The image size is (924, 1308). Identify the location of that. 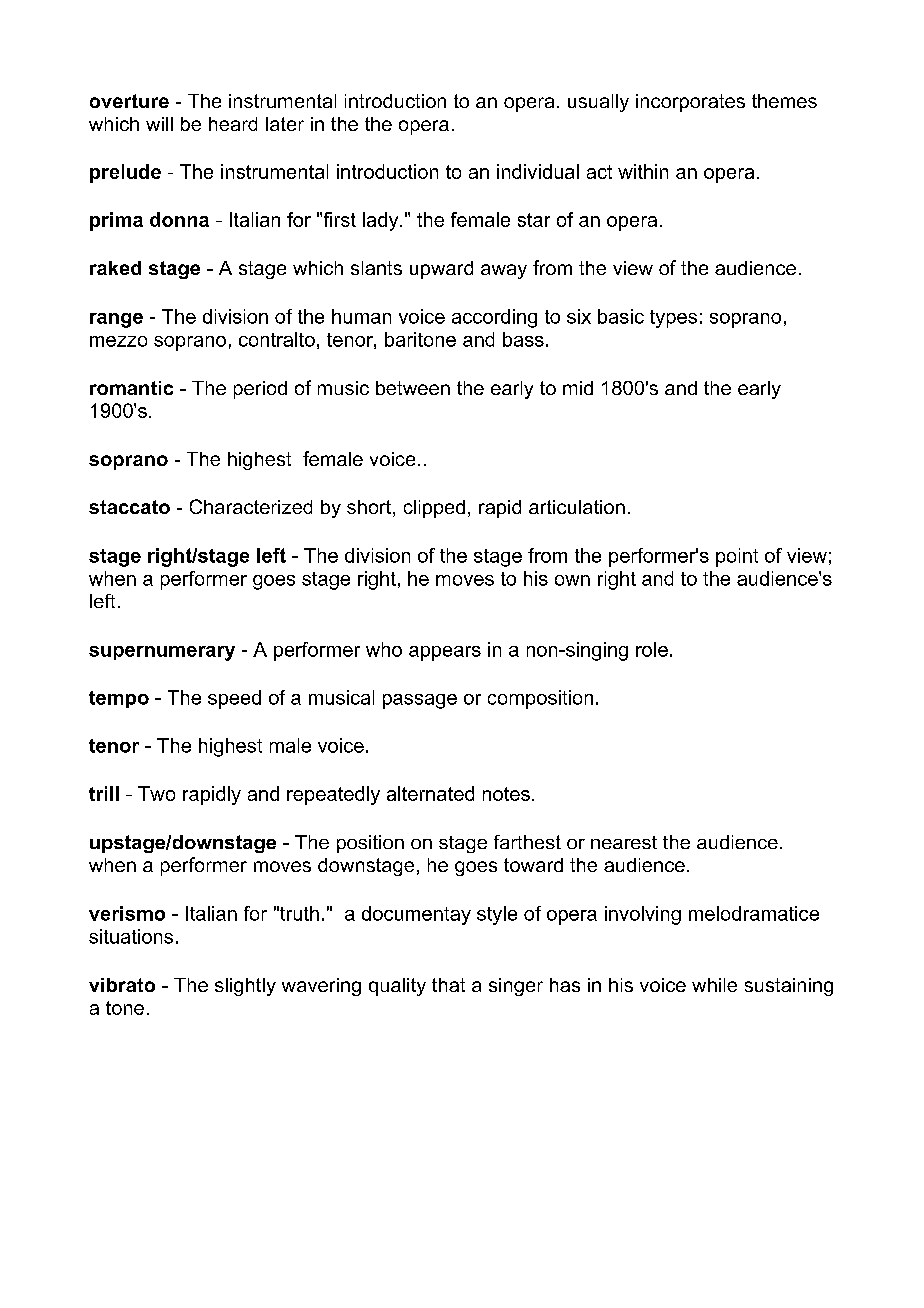
(448, 985).
